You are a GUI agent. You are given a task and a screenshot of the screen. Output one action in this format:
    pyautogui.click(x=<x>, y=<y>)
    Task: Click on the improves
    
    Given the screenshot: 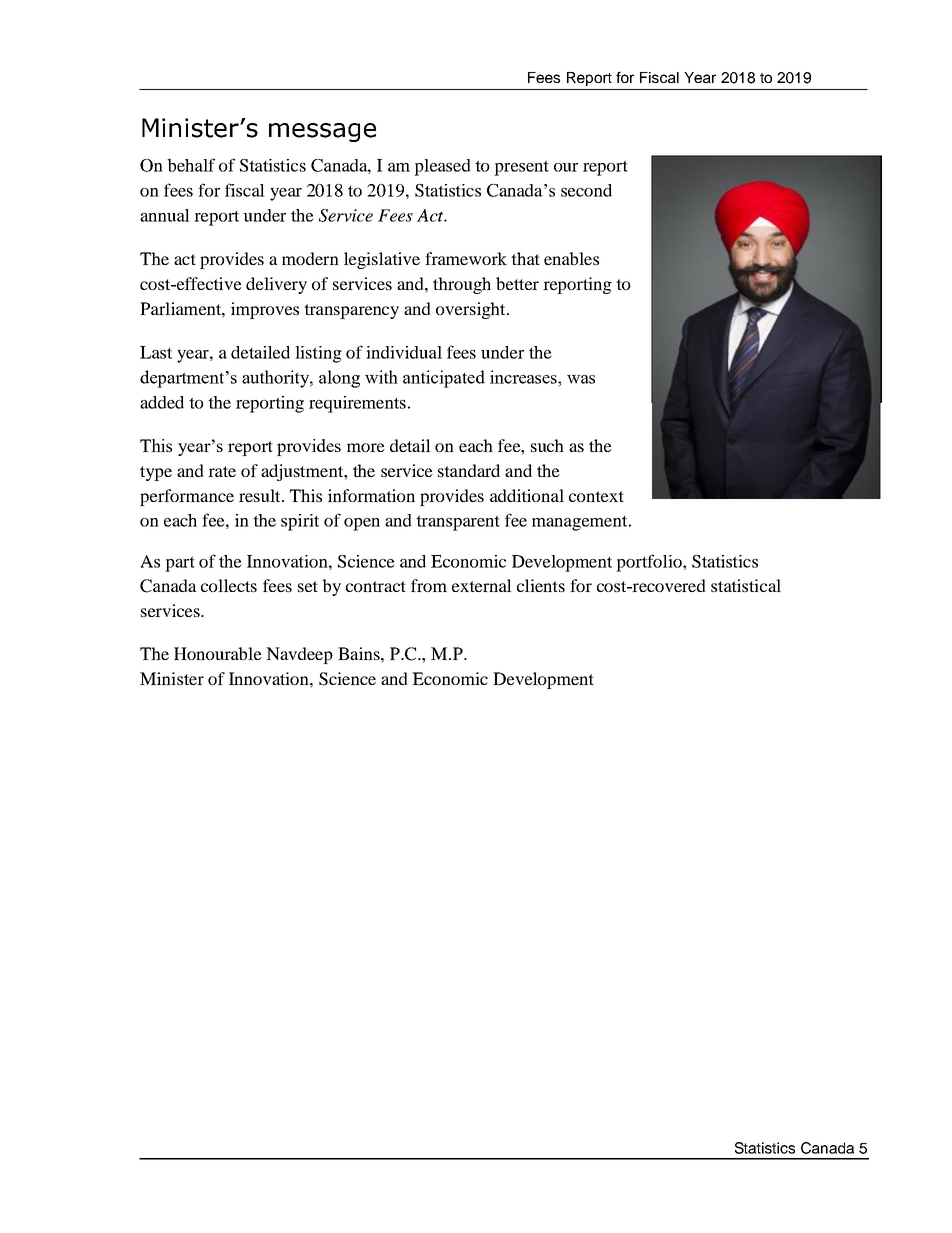 What is the action you would take?
    pyautogui.click(x=265, y=310)
